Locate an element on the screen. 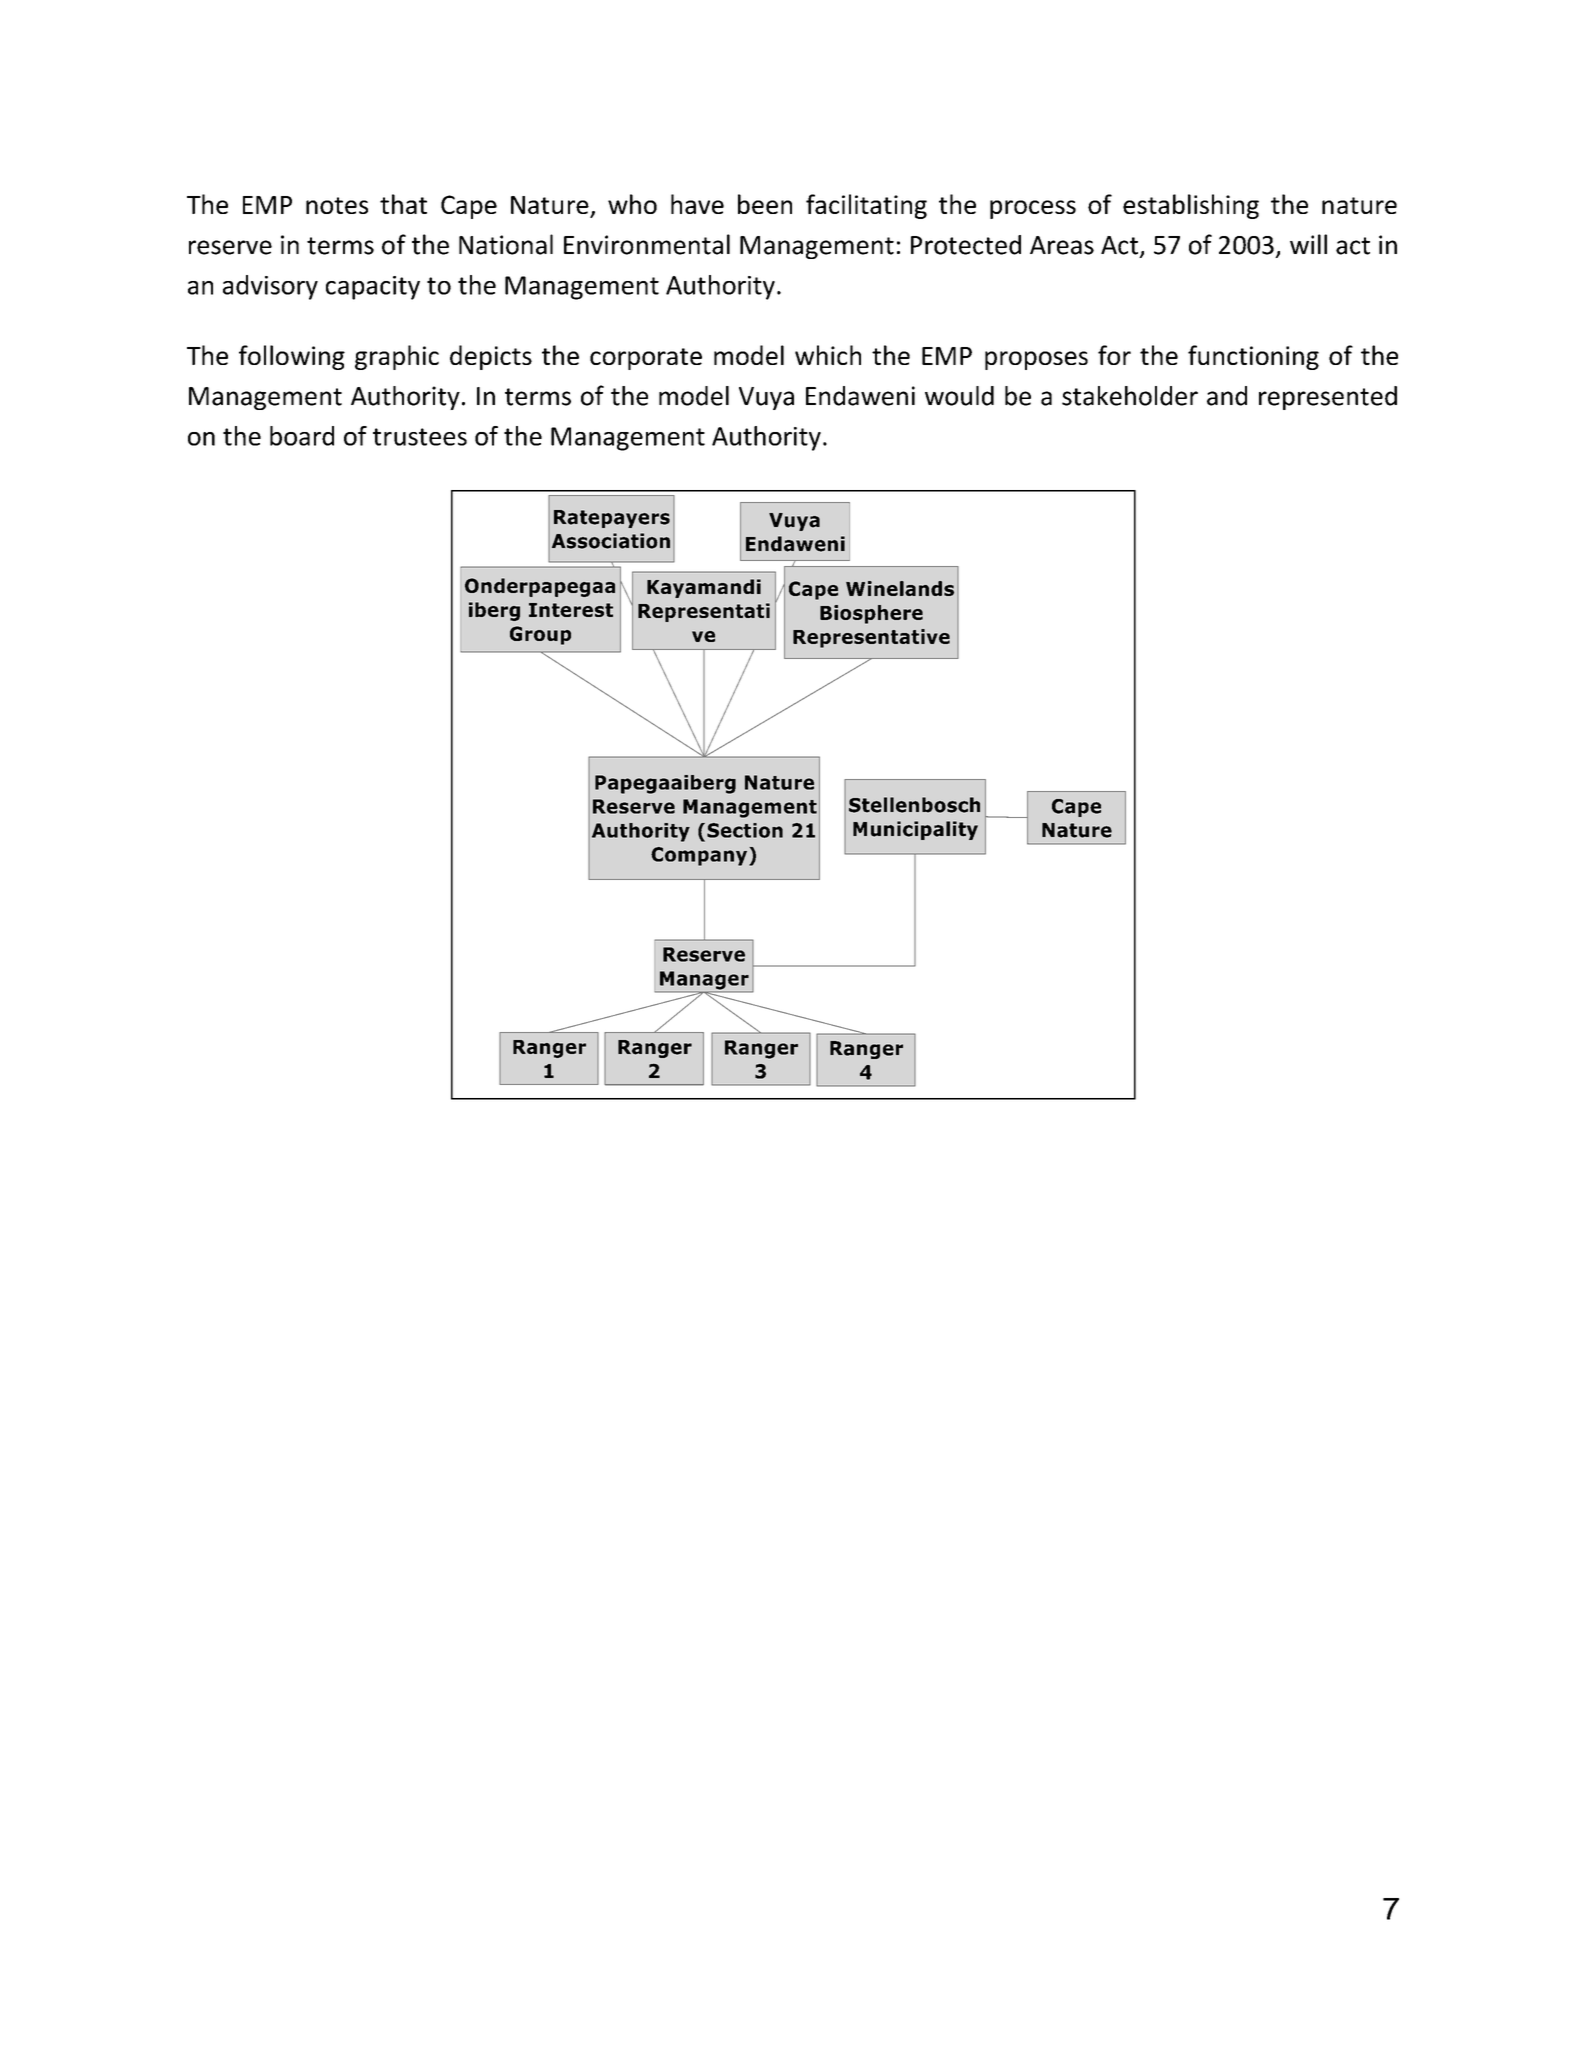 This screenshot has height=2053, width=1586. and is located at coordinates (1227, 396).
